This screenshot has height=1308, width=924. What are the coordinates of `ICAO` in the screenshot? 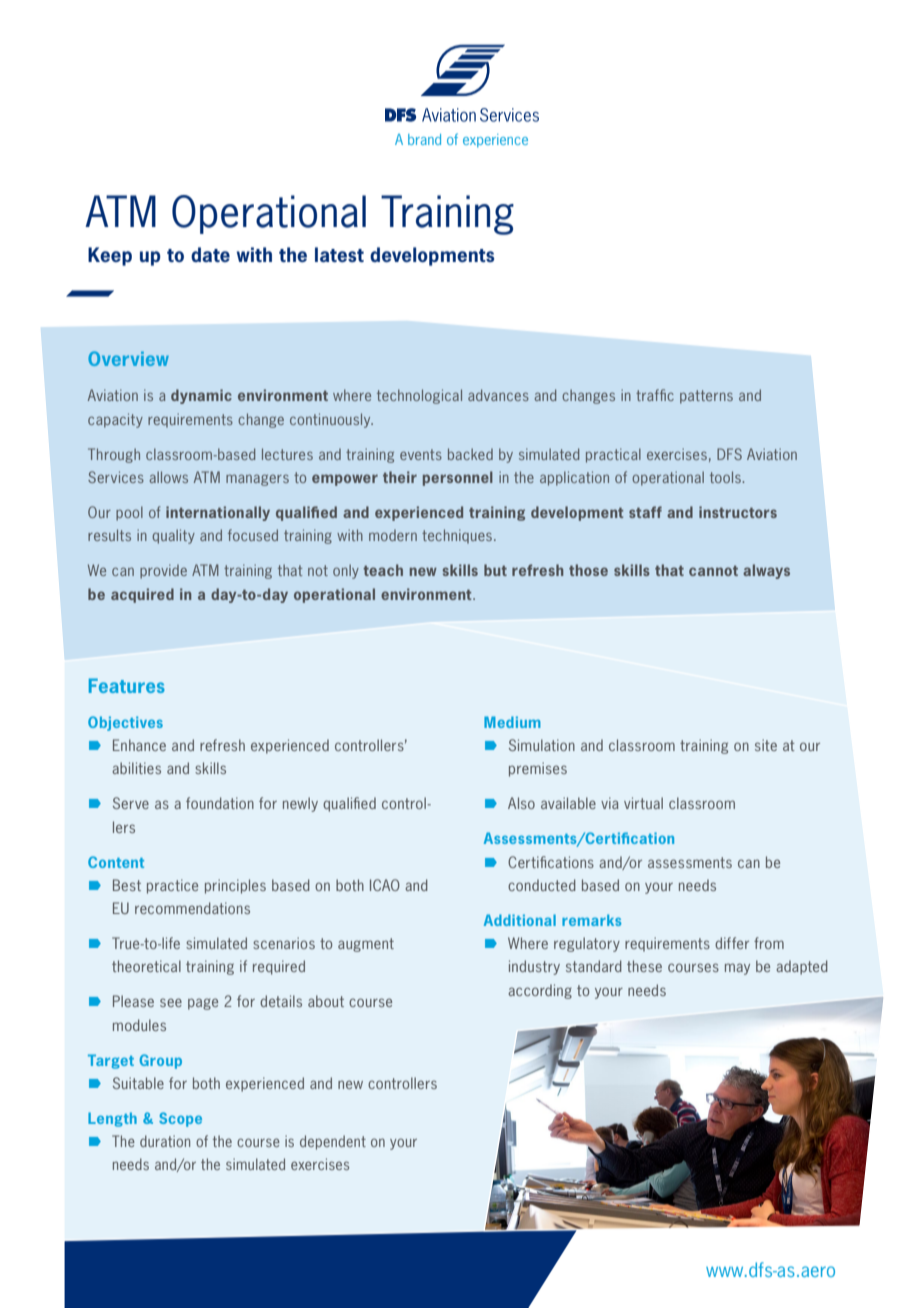 It's located at (385, 885).
